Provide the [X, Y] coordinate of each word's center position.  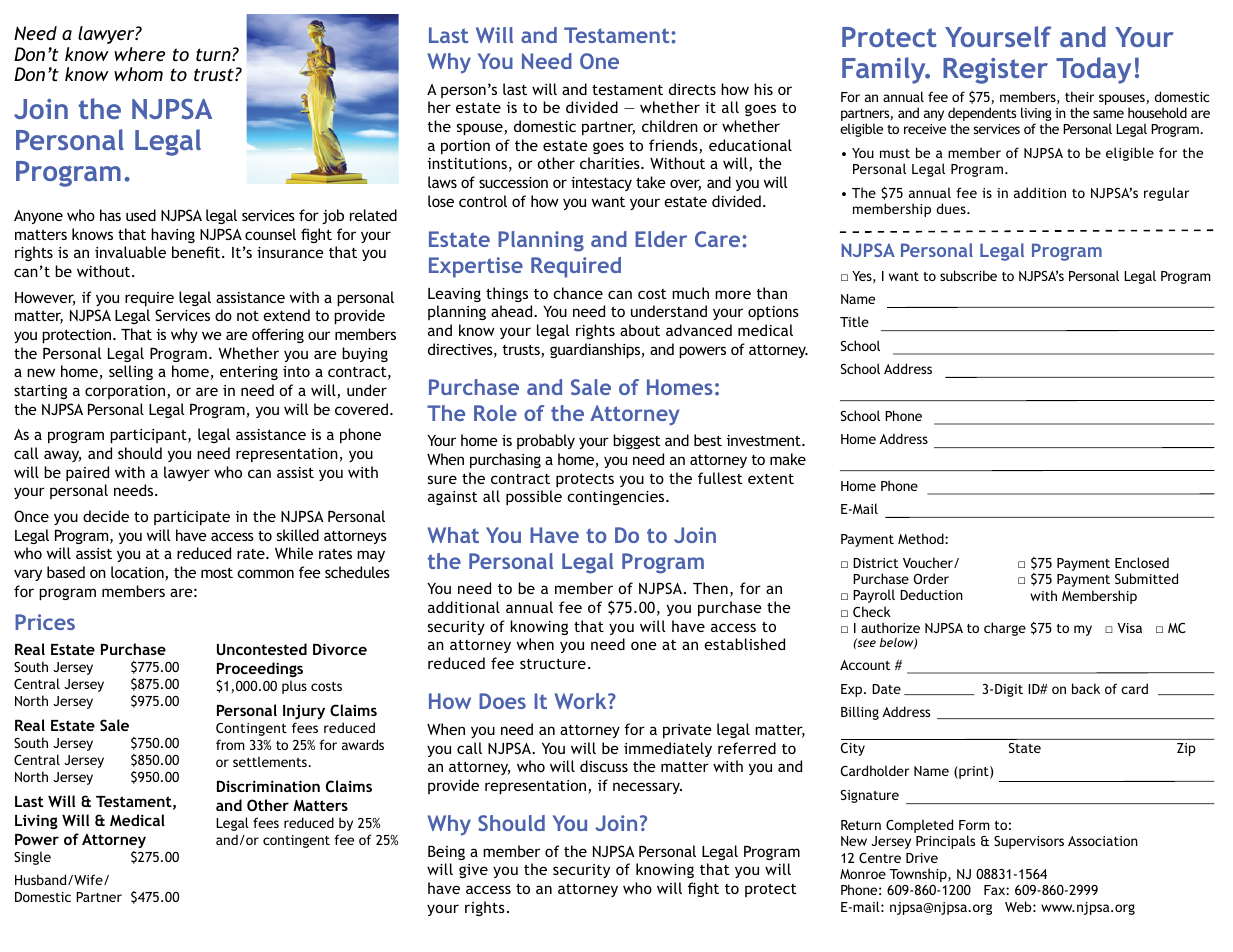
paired [87, 473]
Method [922, 538]
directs [692, 89]
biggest [637, 441]
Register [995, 71]
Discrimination [268, 786]
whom [138, 74]
